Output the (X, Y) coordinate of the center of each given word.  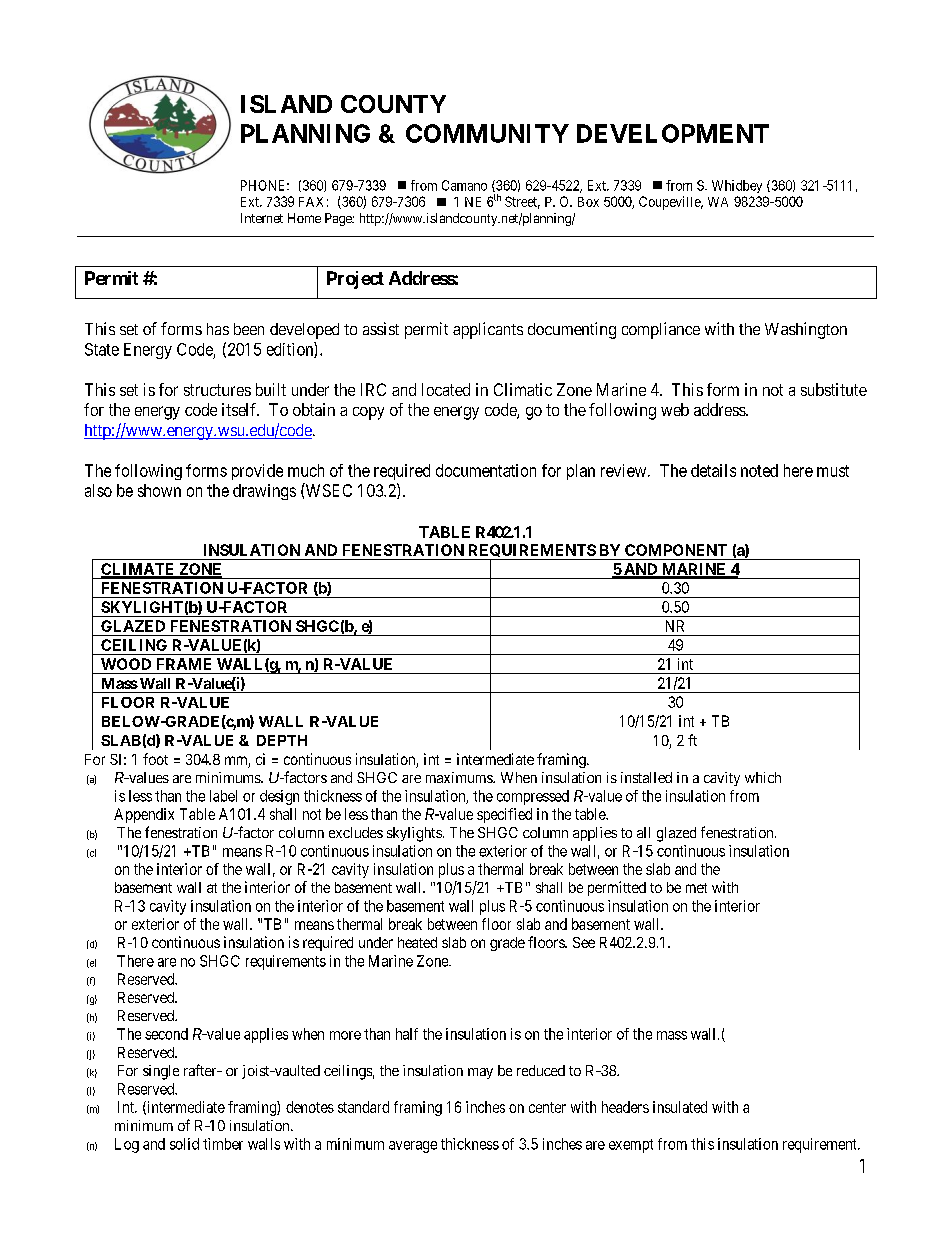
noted (759, 470)
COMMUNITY (487, 133)
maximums (460, 777)
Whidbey (737, 186)
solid (184, 1144)
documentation (486, 470)
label (223, 796)
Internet (262, 218)
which (763, 777)
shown (159, 490)
